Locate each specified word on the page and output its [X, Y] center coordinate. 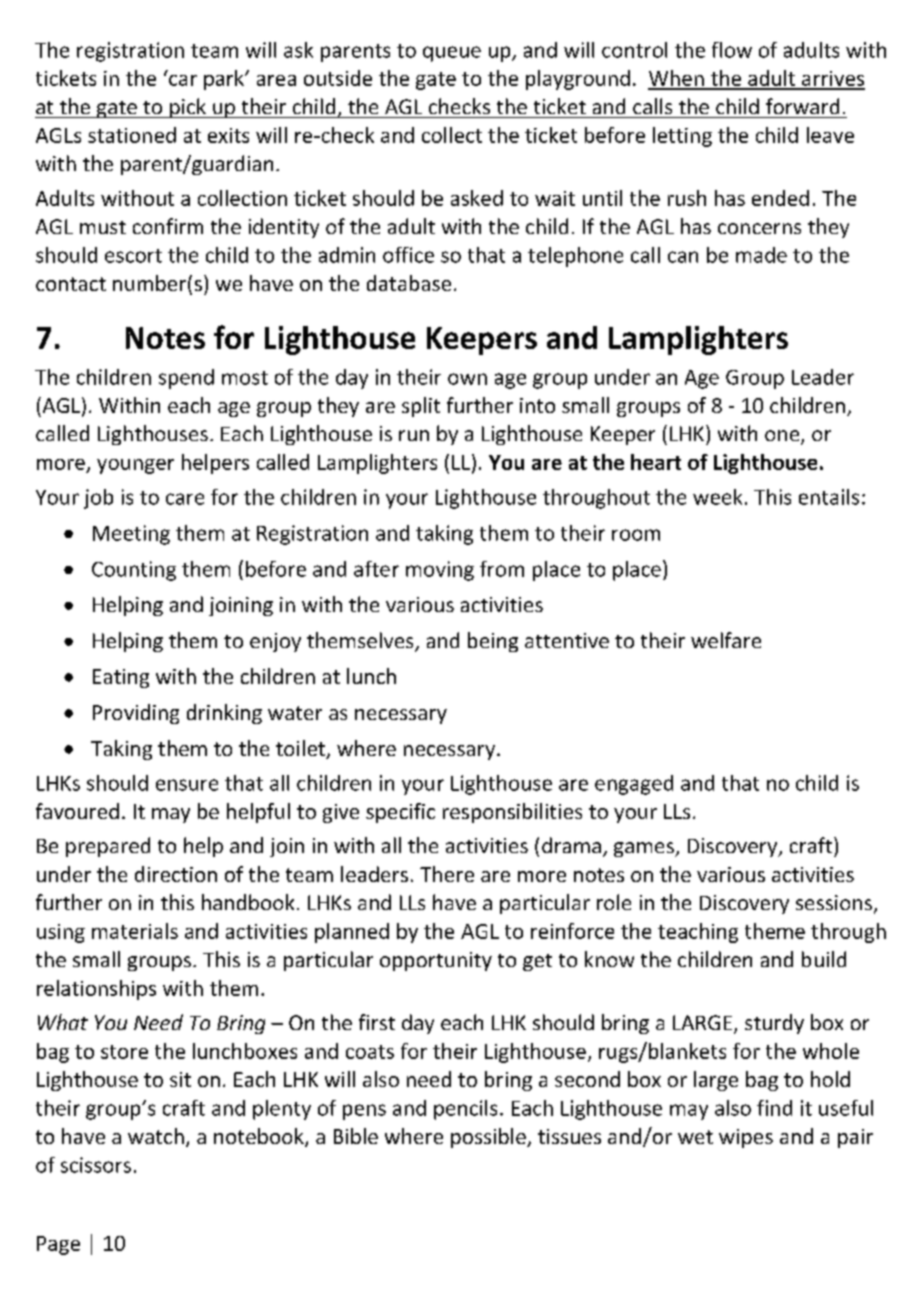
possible [489, 1138]
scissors [96, 1165]
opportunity [436, 961]
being [493, 642]
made [761, 255]
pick [188, 108]
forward [802, 106]
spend [186, 379]
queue [452, 54]
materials [135, 931]
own [467, 379]
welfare [726, 640]
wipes [746, 1138]
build [824, 959]
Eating [121, 678]
